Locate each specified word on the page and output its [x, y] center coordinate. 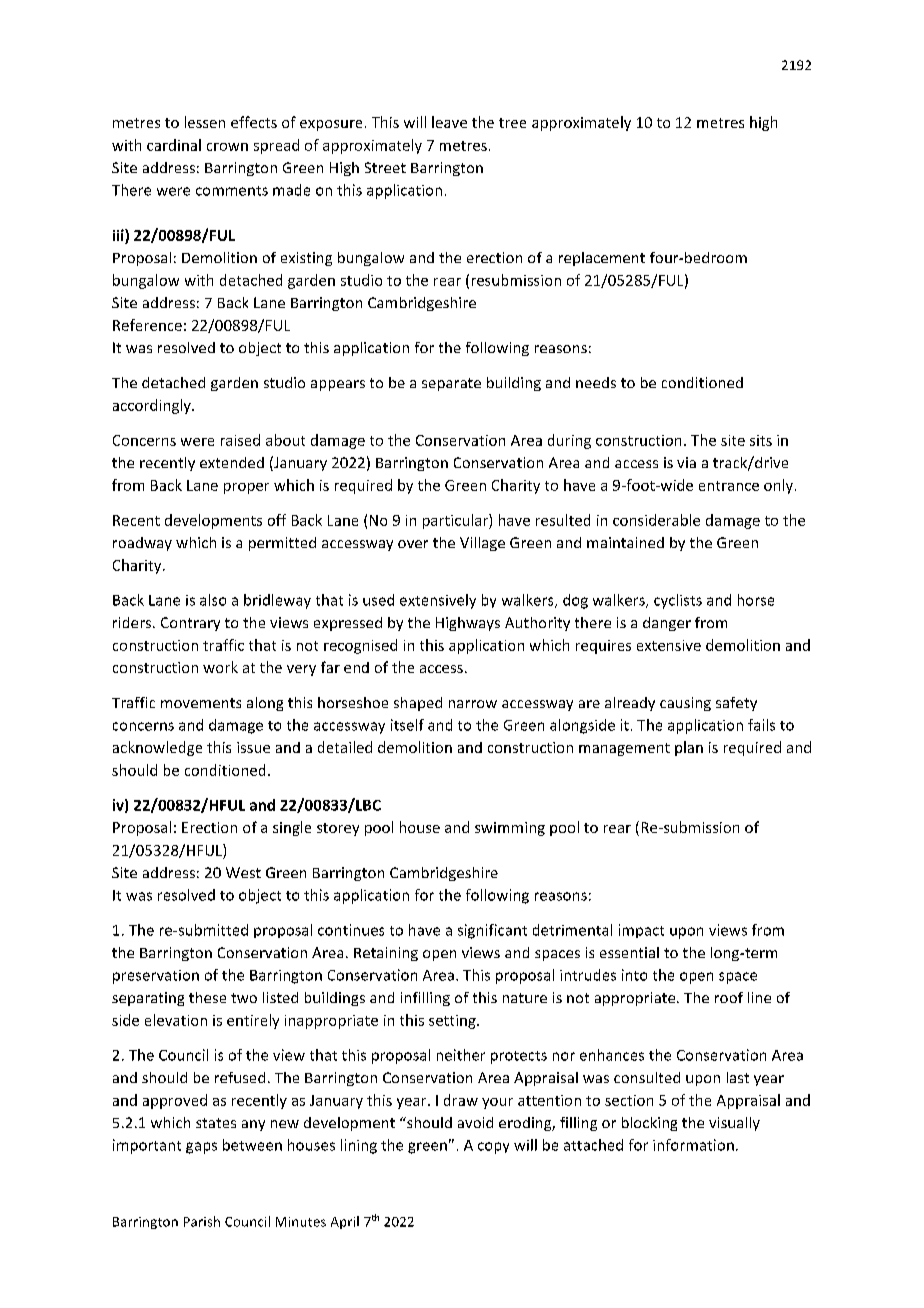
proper [246, 488]
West [243, 872]
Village [482, 544]
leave [449, 122]
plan [689, 748]
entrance [729, 486]
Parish [202, 1221]
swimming [510, 829]
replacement [602, 259]
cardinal [174, 145]
